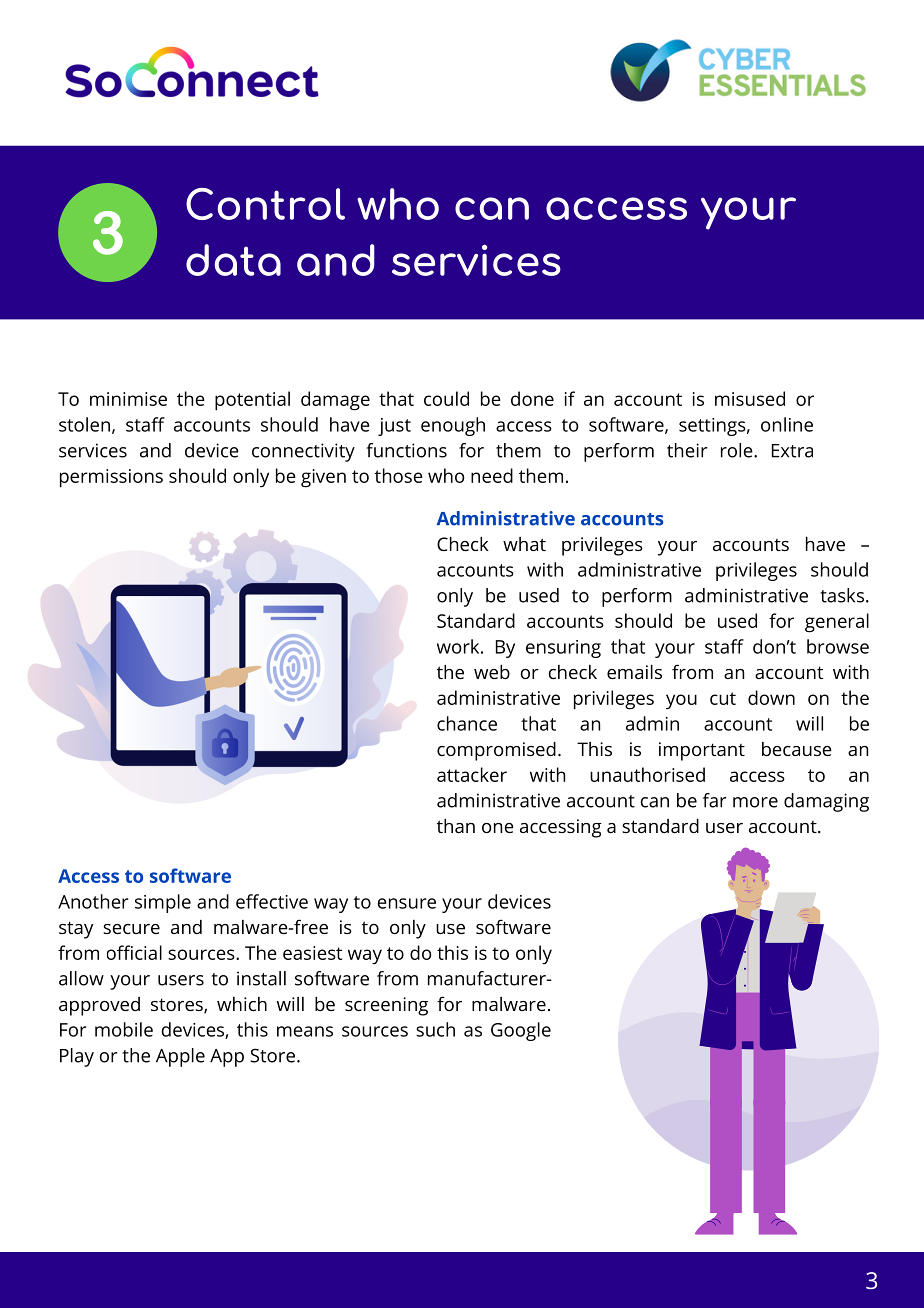 The height and width of the screenshot is (1308, 924). I want to click on online, so click(787, 424).
